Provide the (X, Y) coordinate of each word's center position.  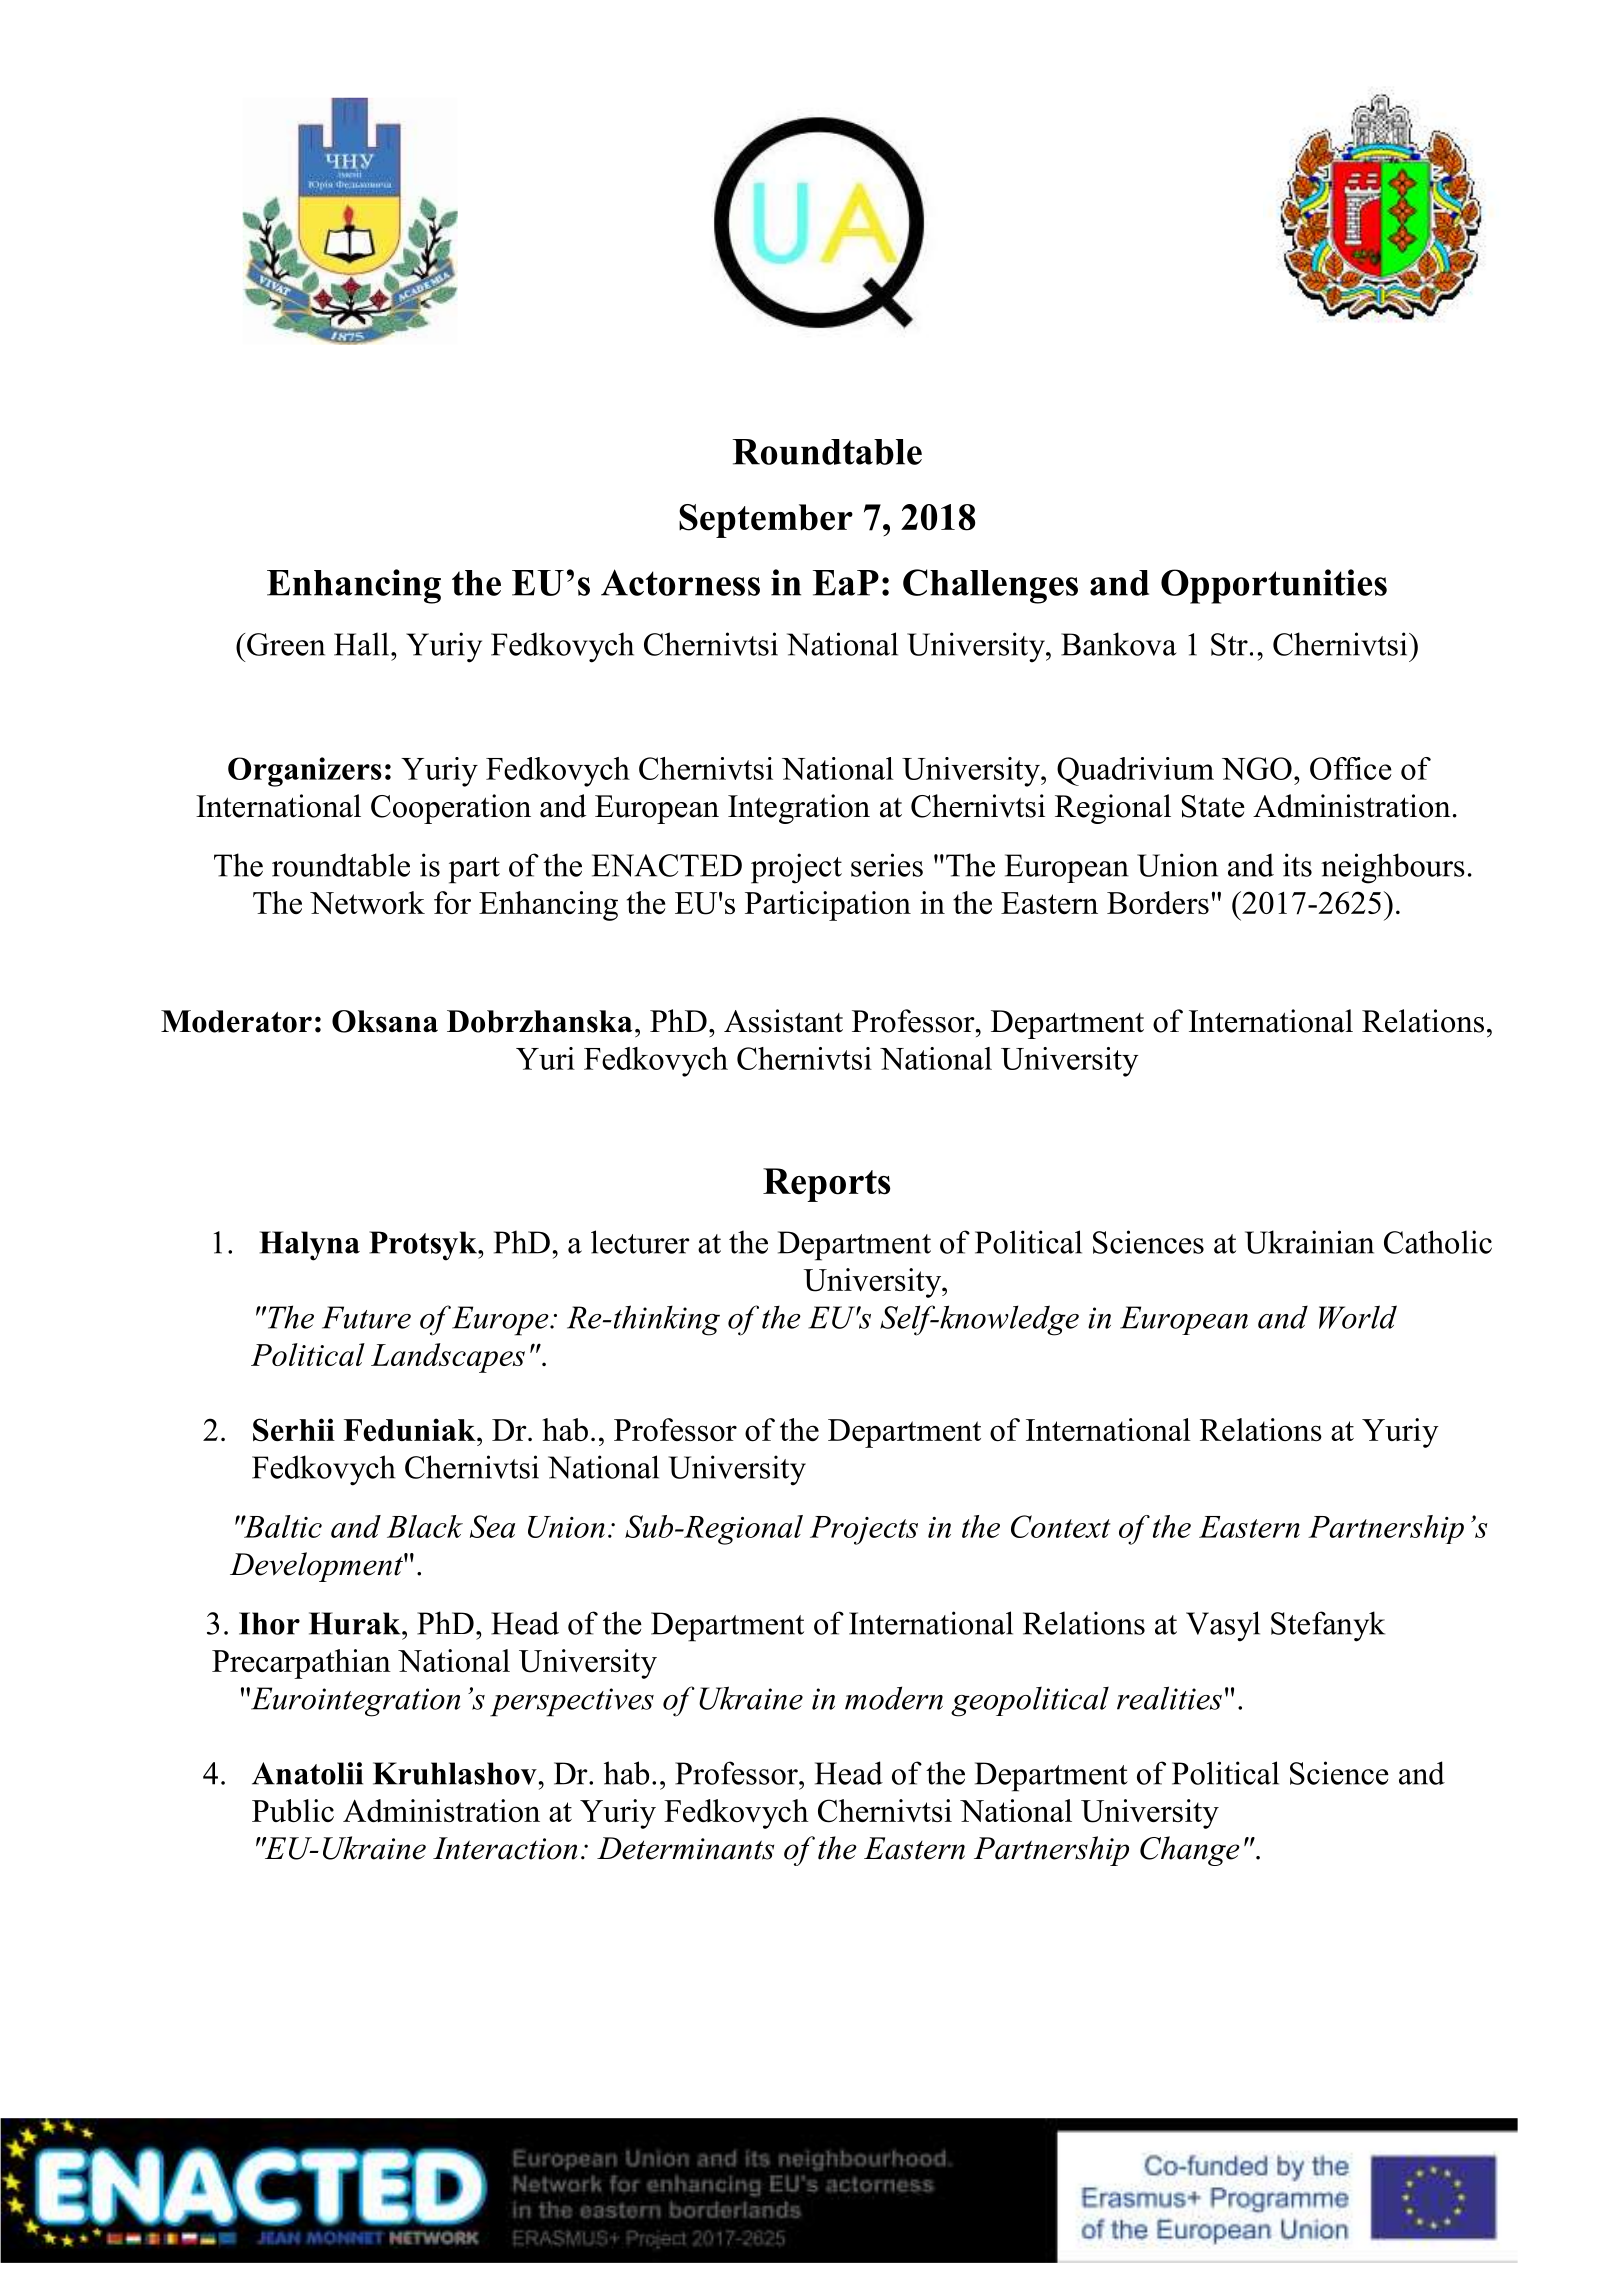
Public (293, 1810)
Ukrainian (1309, 1242)
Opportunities (1274, 586)
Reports (826, 1185)
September (766, 521)
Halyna (309, 1246)
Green (286, 644)
